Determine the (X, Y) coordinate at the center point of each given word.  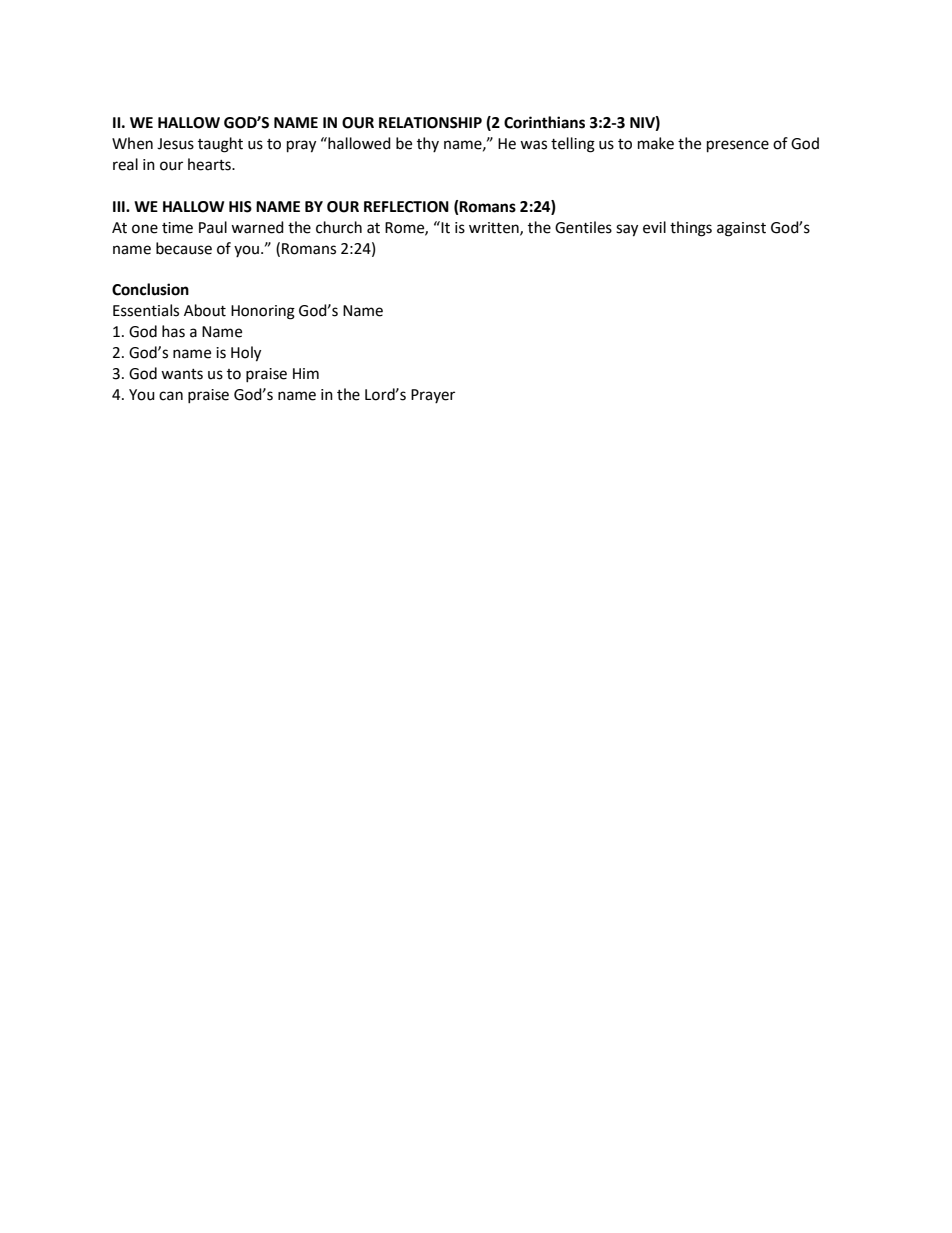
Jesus (175, 144)
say (627, 230)
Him (306, 373)
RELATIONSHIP (430, 123)
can (171, 396)
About (205, 310)
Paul (213, 227)
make (656, 143)
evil (654, 227)
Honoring (263, 312)
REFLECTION (406, 207)
